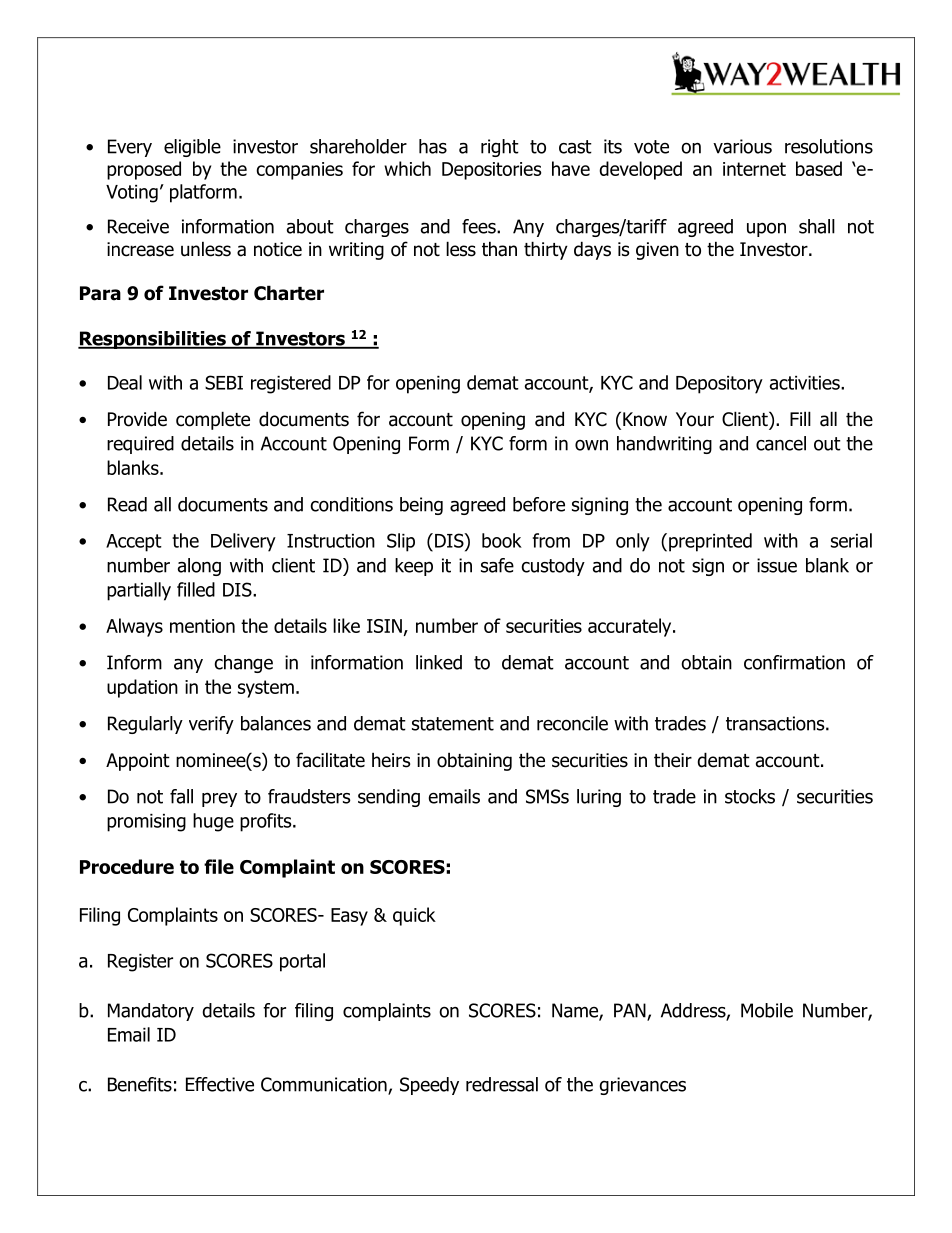  Describe the element at coordinates (421, 506) in the image. I see `being` at that location.
